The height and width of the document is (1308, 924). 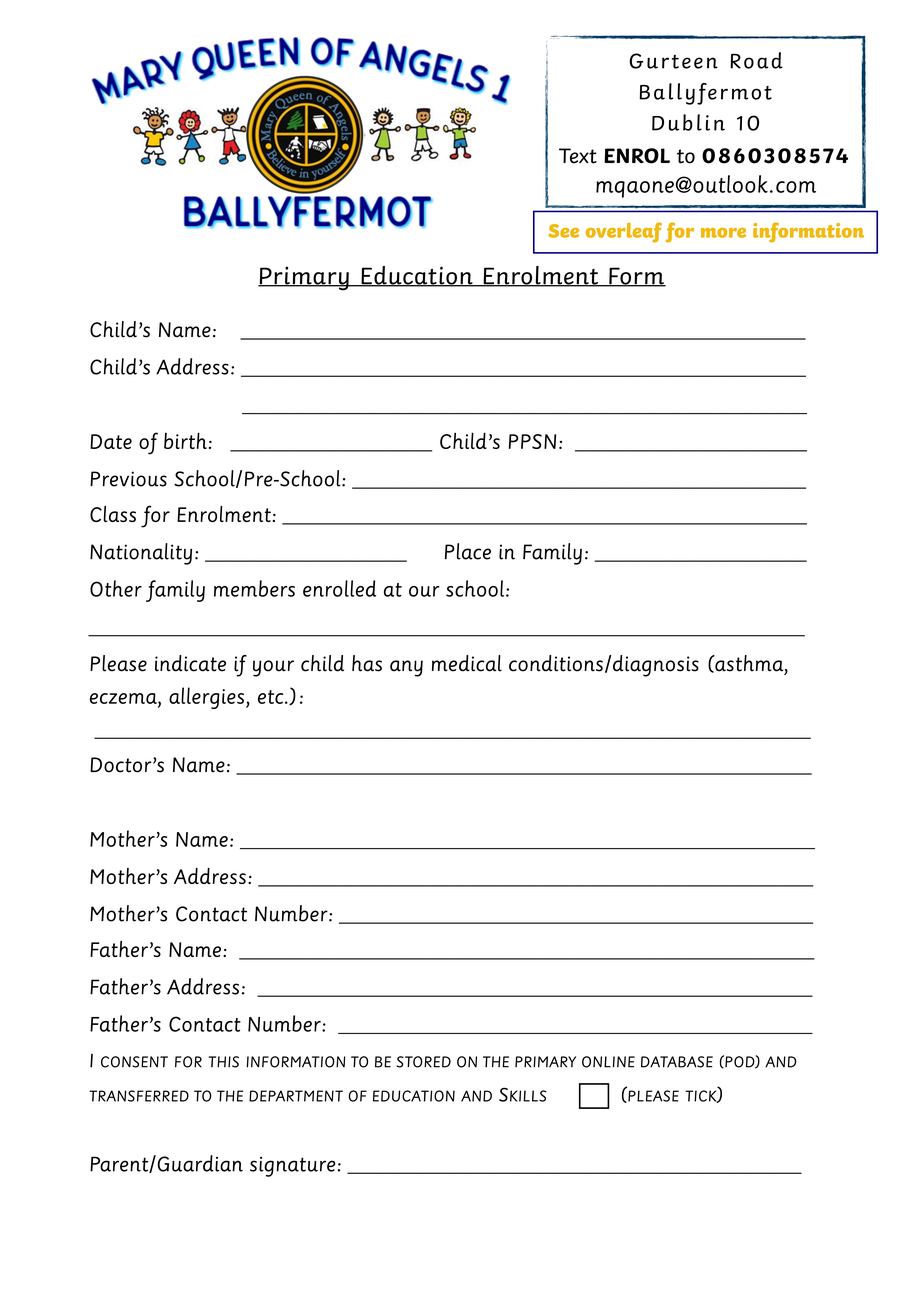 I want to click on birth, so click(x=185, y=440).
